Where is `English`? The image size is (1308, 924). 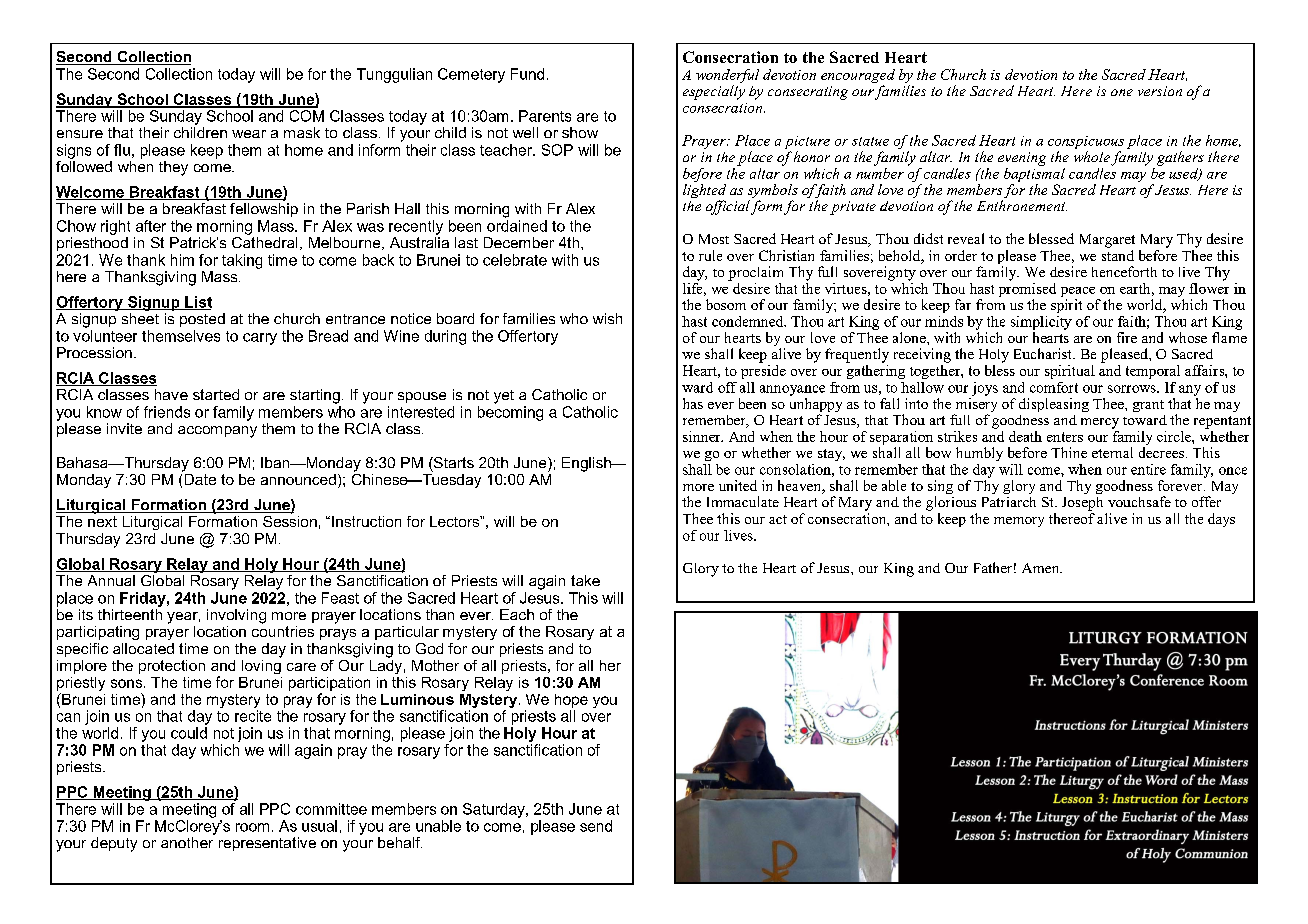
English is located at coordinates (587, 464).
